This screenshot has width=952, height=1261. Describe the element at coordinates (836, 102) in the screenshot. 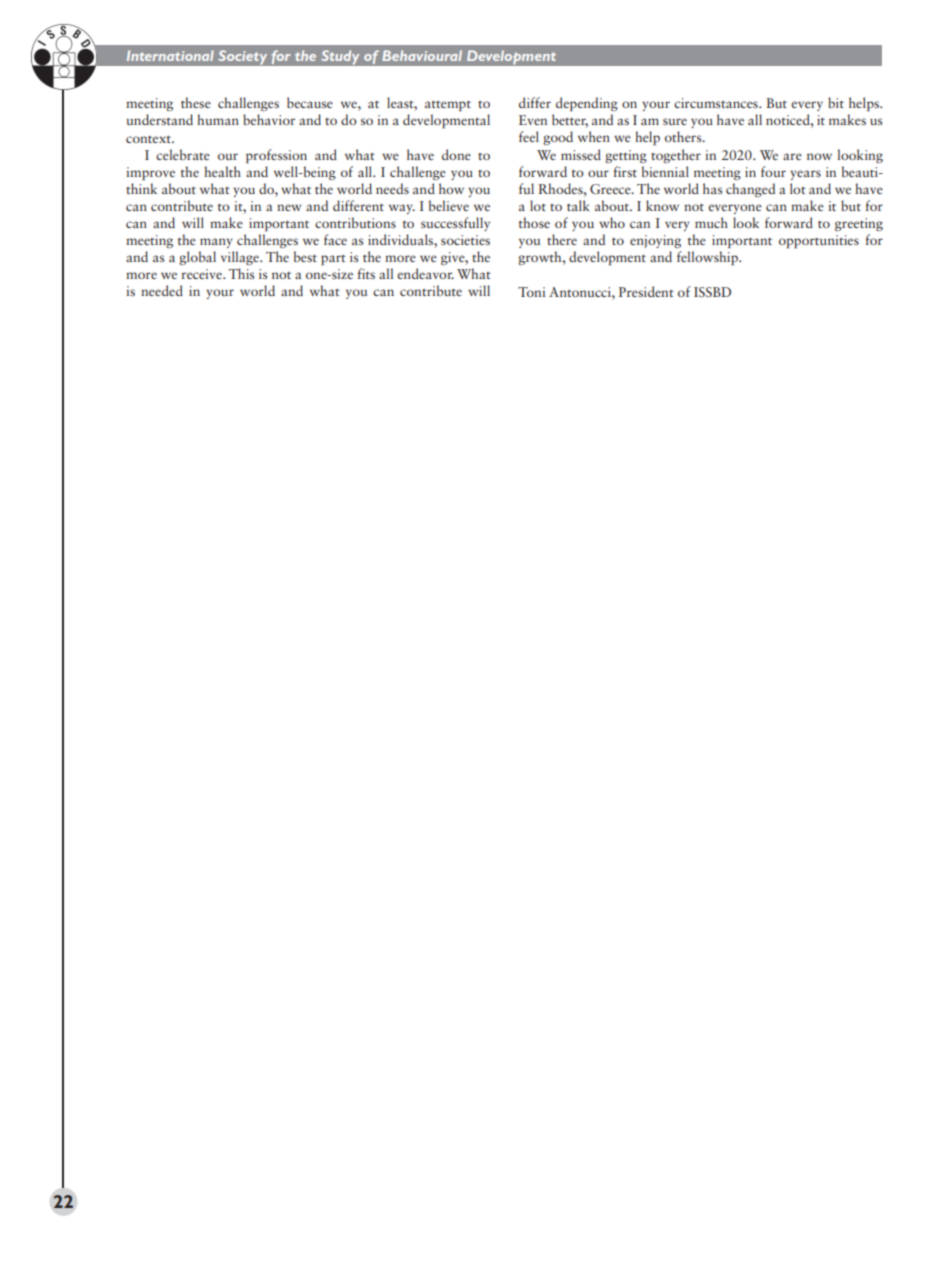

I see `bit` at that location.
